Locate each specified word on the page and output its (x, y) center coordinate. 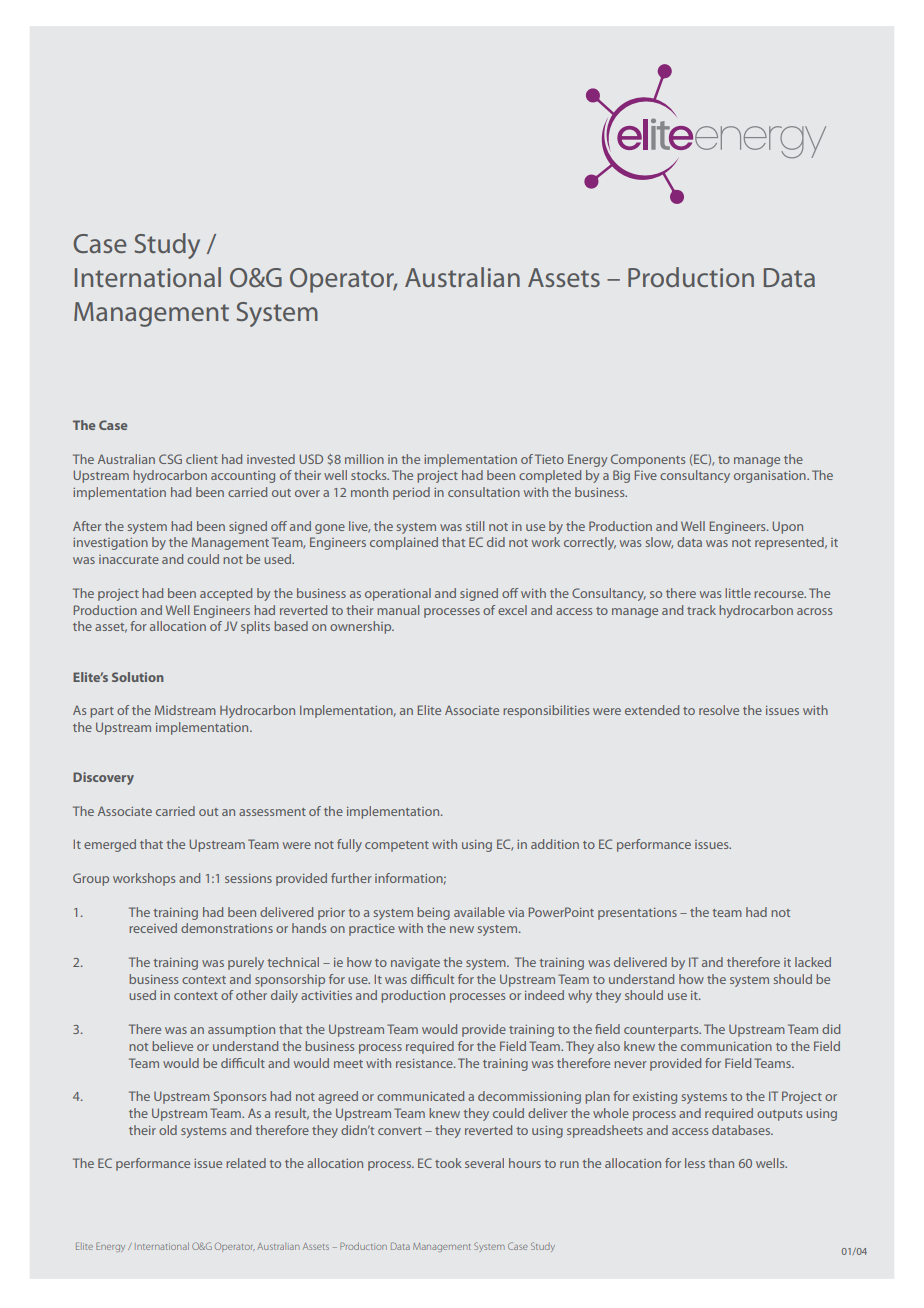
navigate (415, 964)
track (701, 610)
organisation (771, 477)
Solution (138, 677)
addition (555, 844)
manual (398, 610)
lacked (813, 962)
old (168, 1130)
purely (246, 963)
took (448, 1163)
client (202, 459)
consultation (484, 492)
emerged (110, 845)
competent (397, 846)
